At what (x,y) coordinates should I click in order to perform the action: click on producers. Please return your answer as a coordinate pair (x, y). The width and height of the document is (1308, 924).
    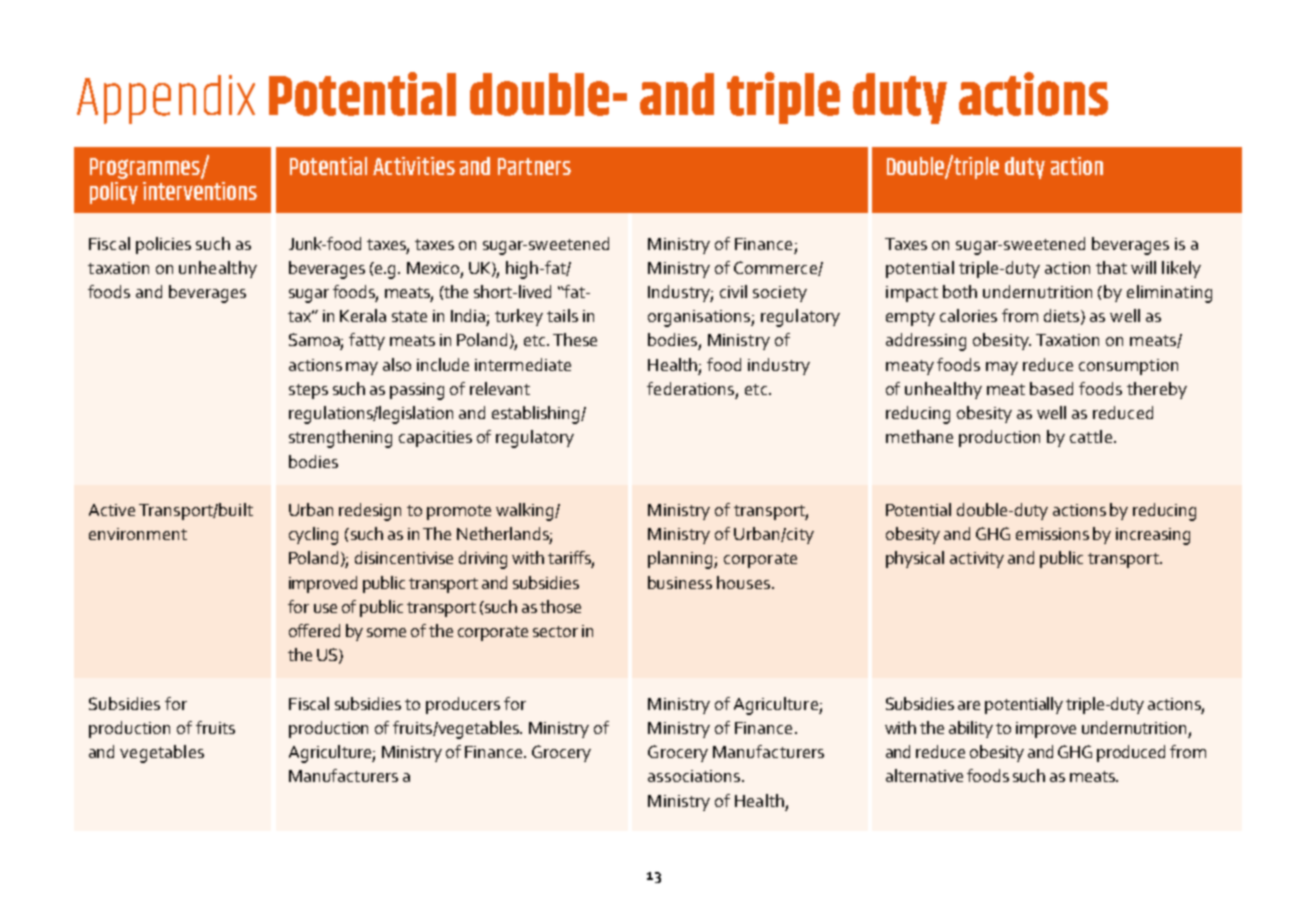
    Looking at the image, I should click on (463, 705).
